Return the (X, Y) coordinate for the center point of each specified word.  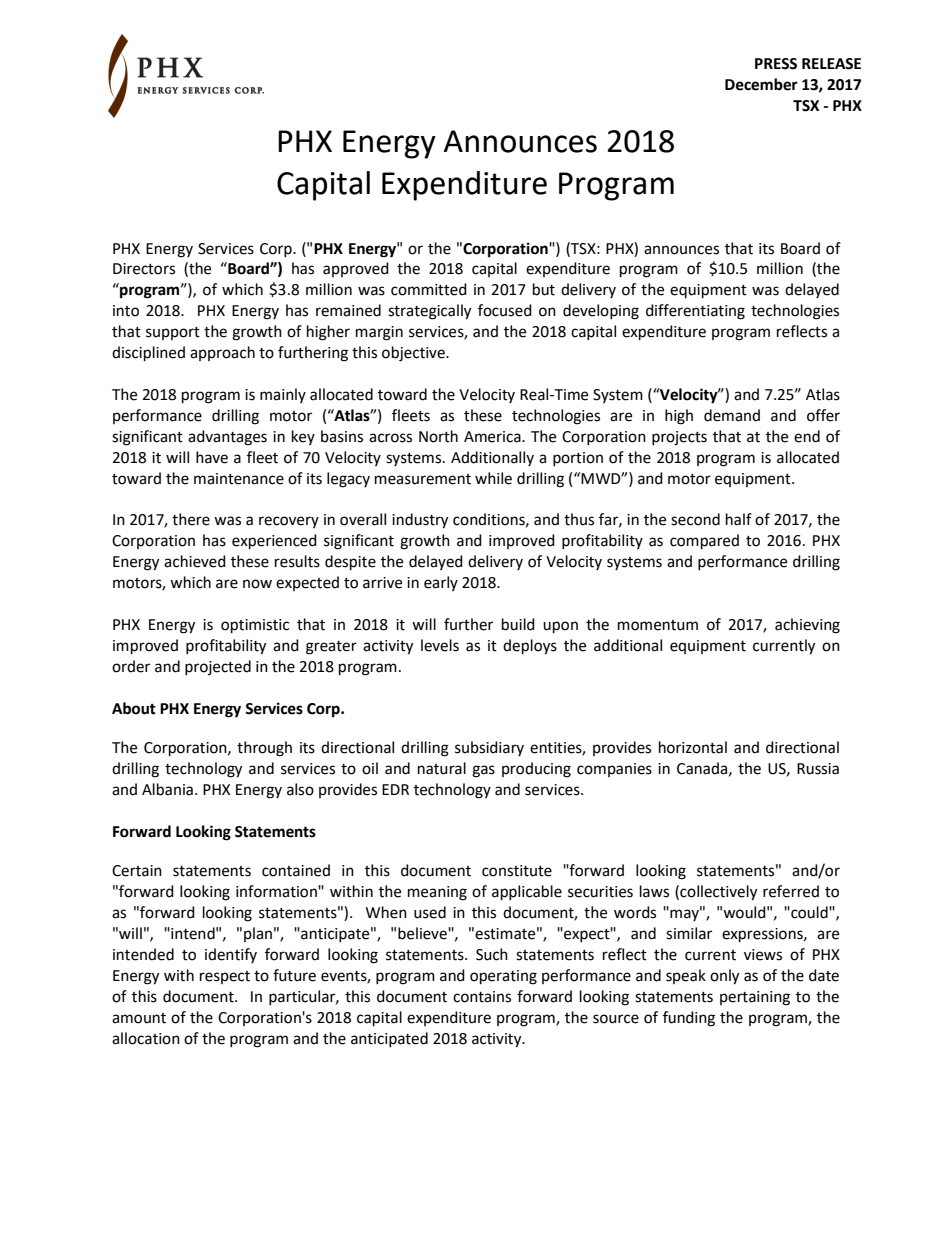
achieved (195, 561)
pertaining (755, 998)
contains (482, 997)
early (441, 583)
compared (704, 542)
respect (225, 977)
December (761, 84)
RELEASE (831, 64)
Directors (144, 269)
